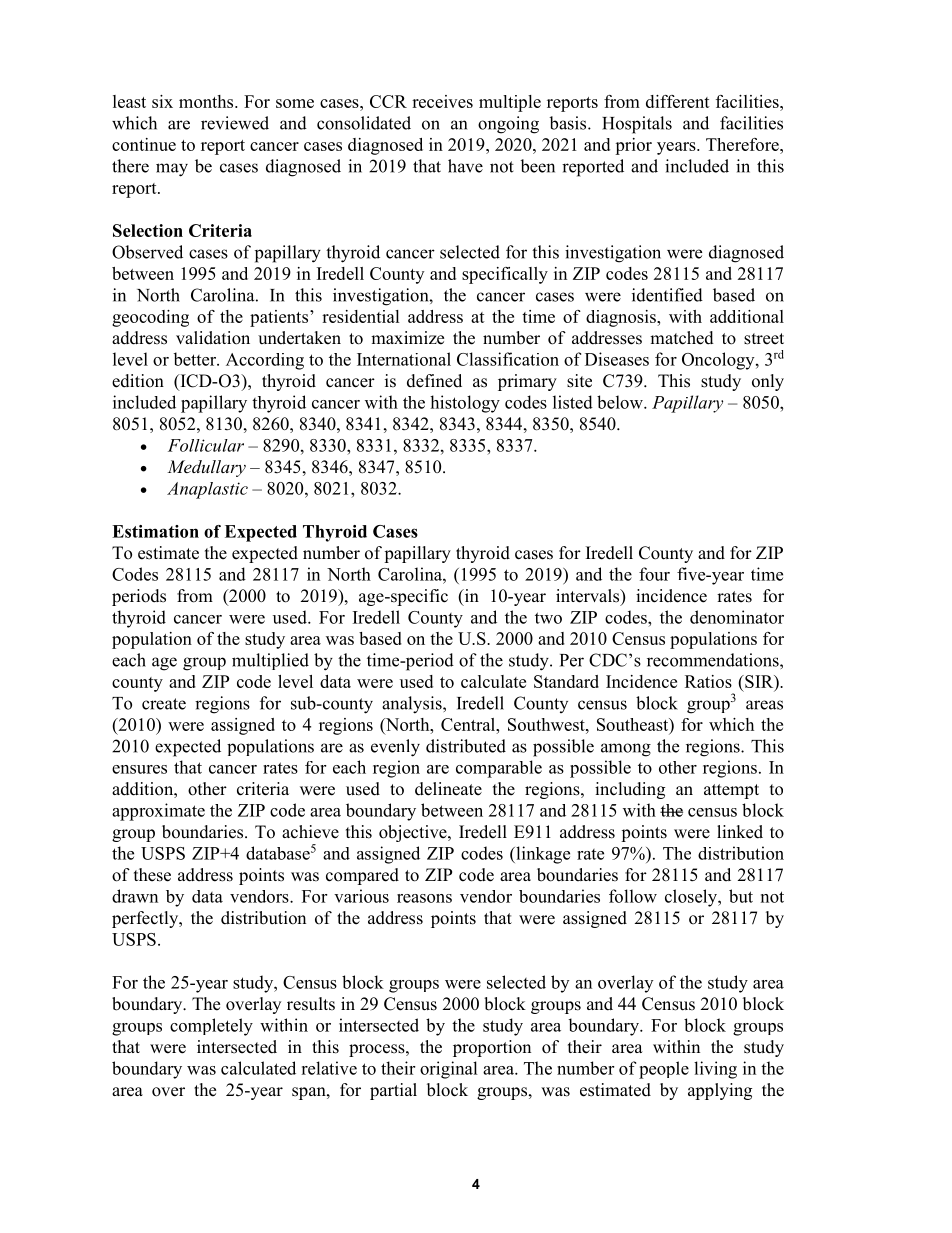 The width and height of the screenshot is (952, 1233). What do you see at coordinates (195, 359) in the screenshot?
I see `better` at bounding box center [195, 359].
